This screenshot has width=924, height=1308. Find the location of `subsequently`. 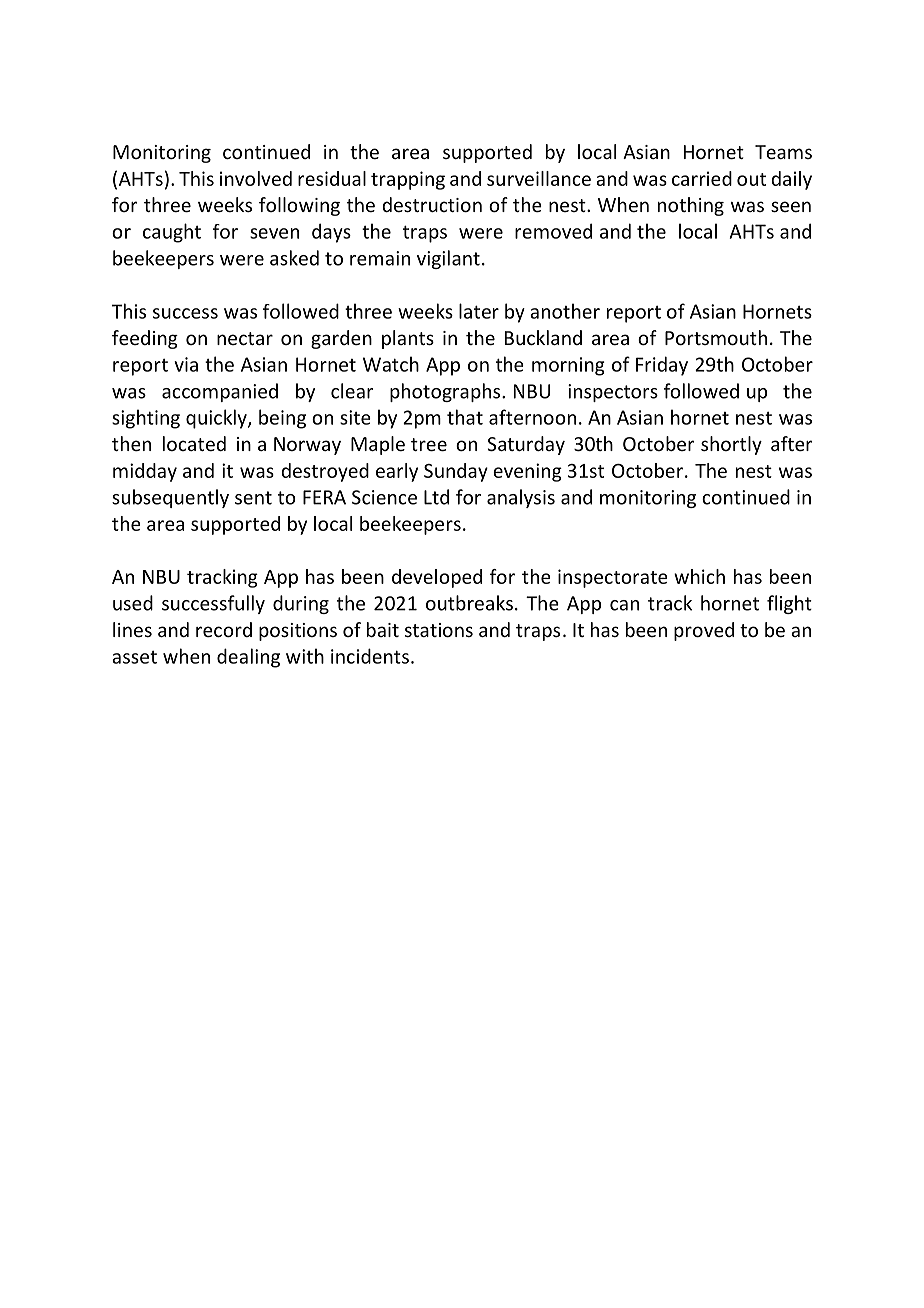

subsequently is located at coordinates (170, 498).
